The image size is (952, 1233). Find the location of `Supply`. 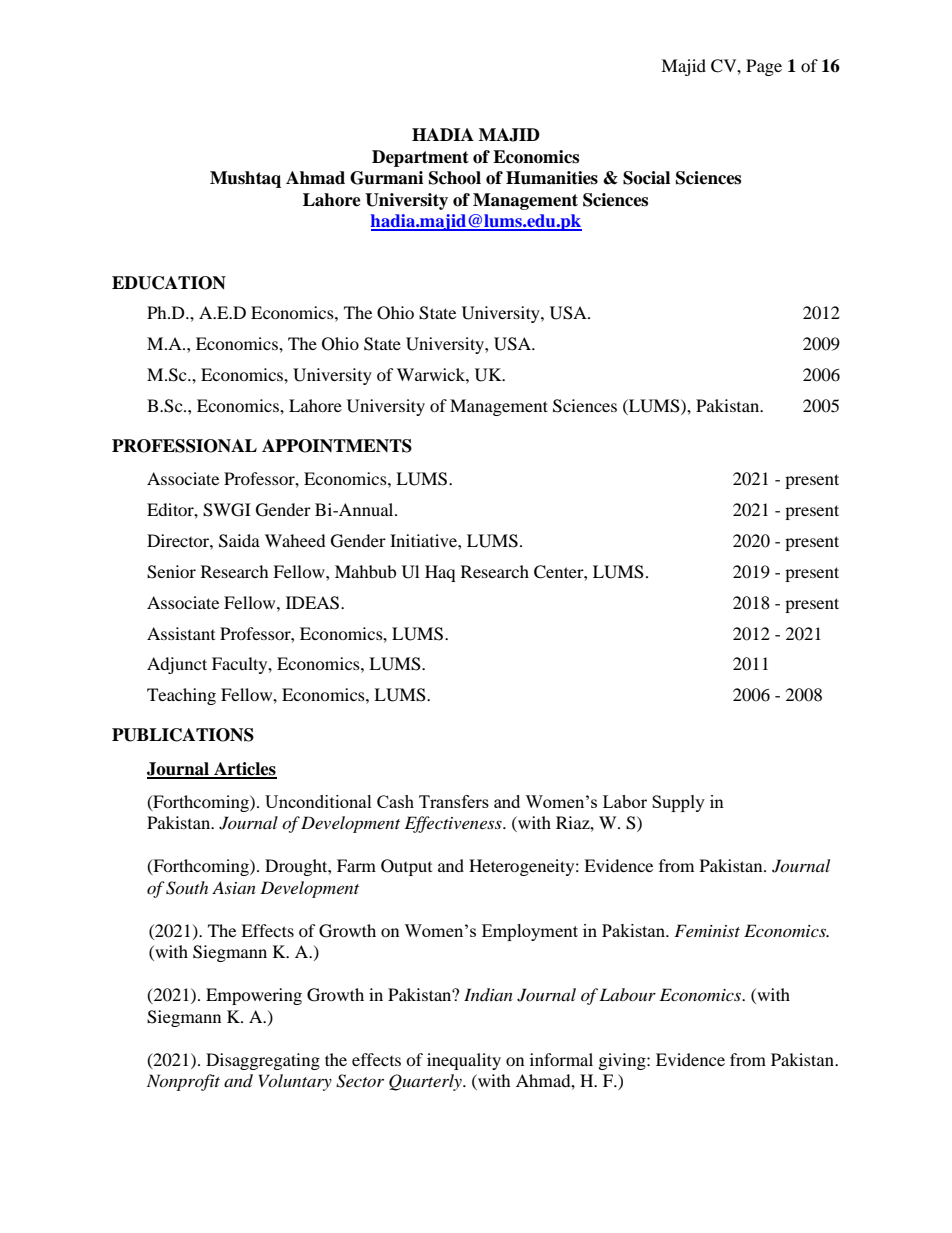

Supply is located at coordinates (678, 803).
